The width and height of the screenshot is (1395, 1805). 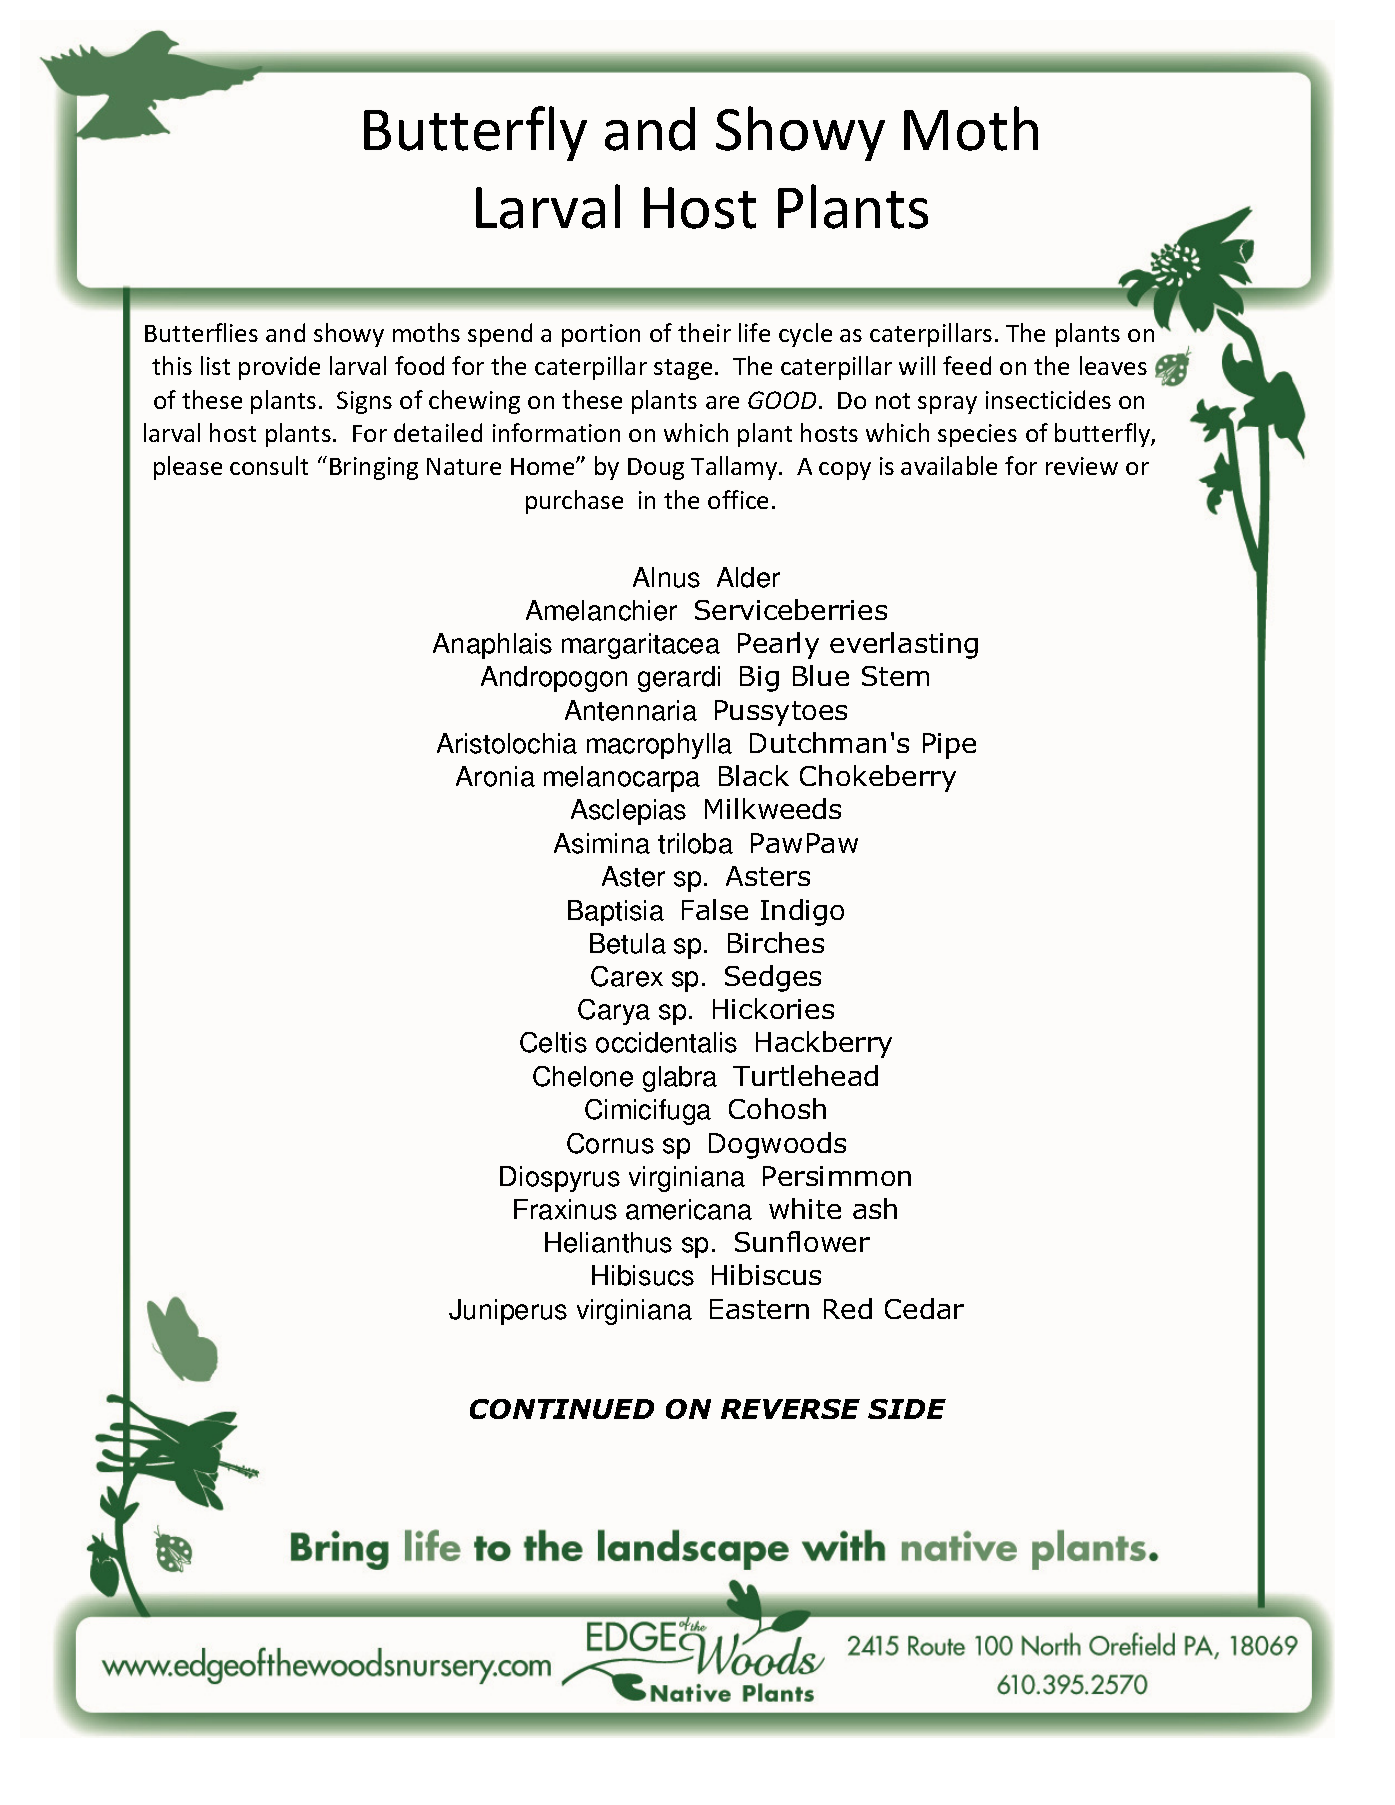 What do you see at coordinates (949, 746) in the screenshot?
I see `Pipe` at bounding box center [949, 746].
